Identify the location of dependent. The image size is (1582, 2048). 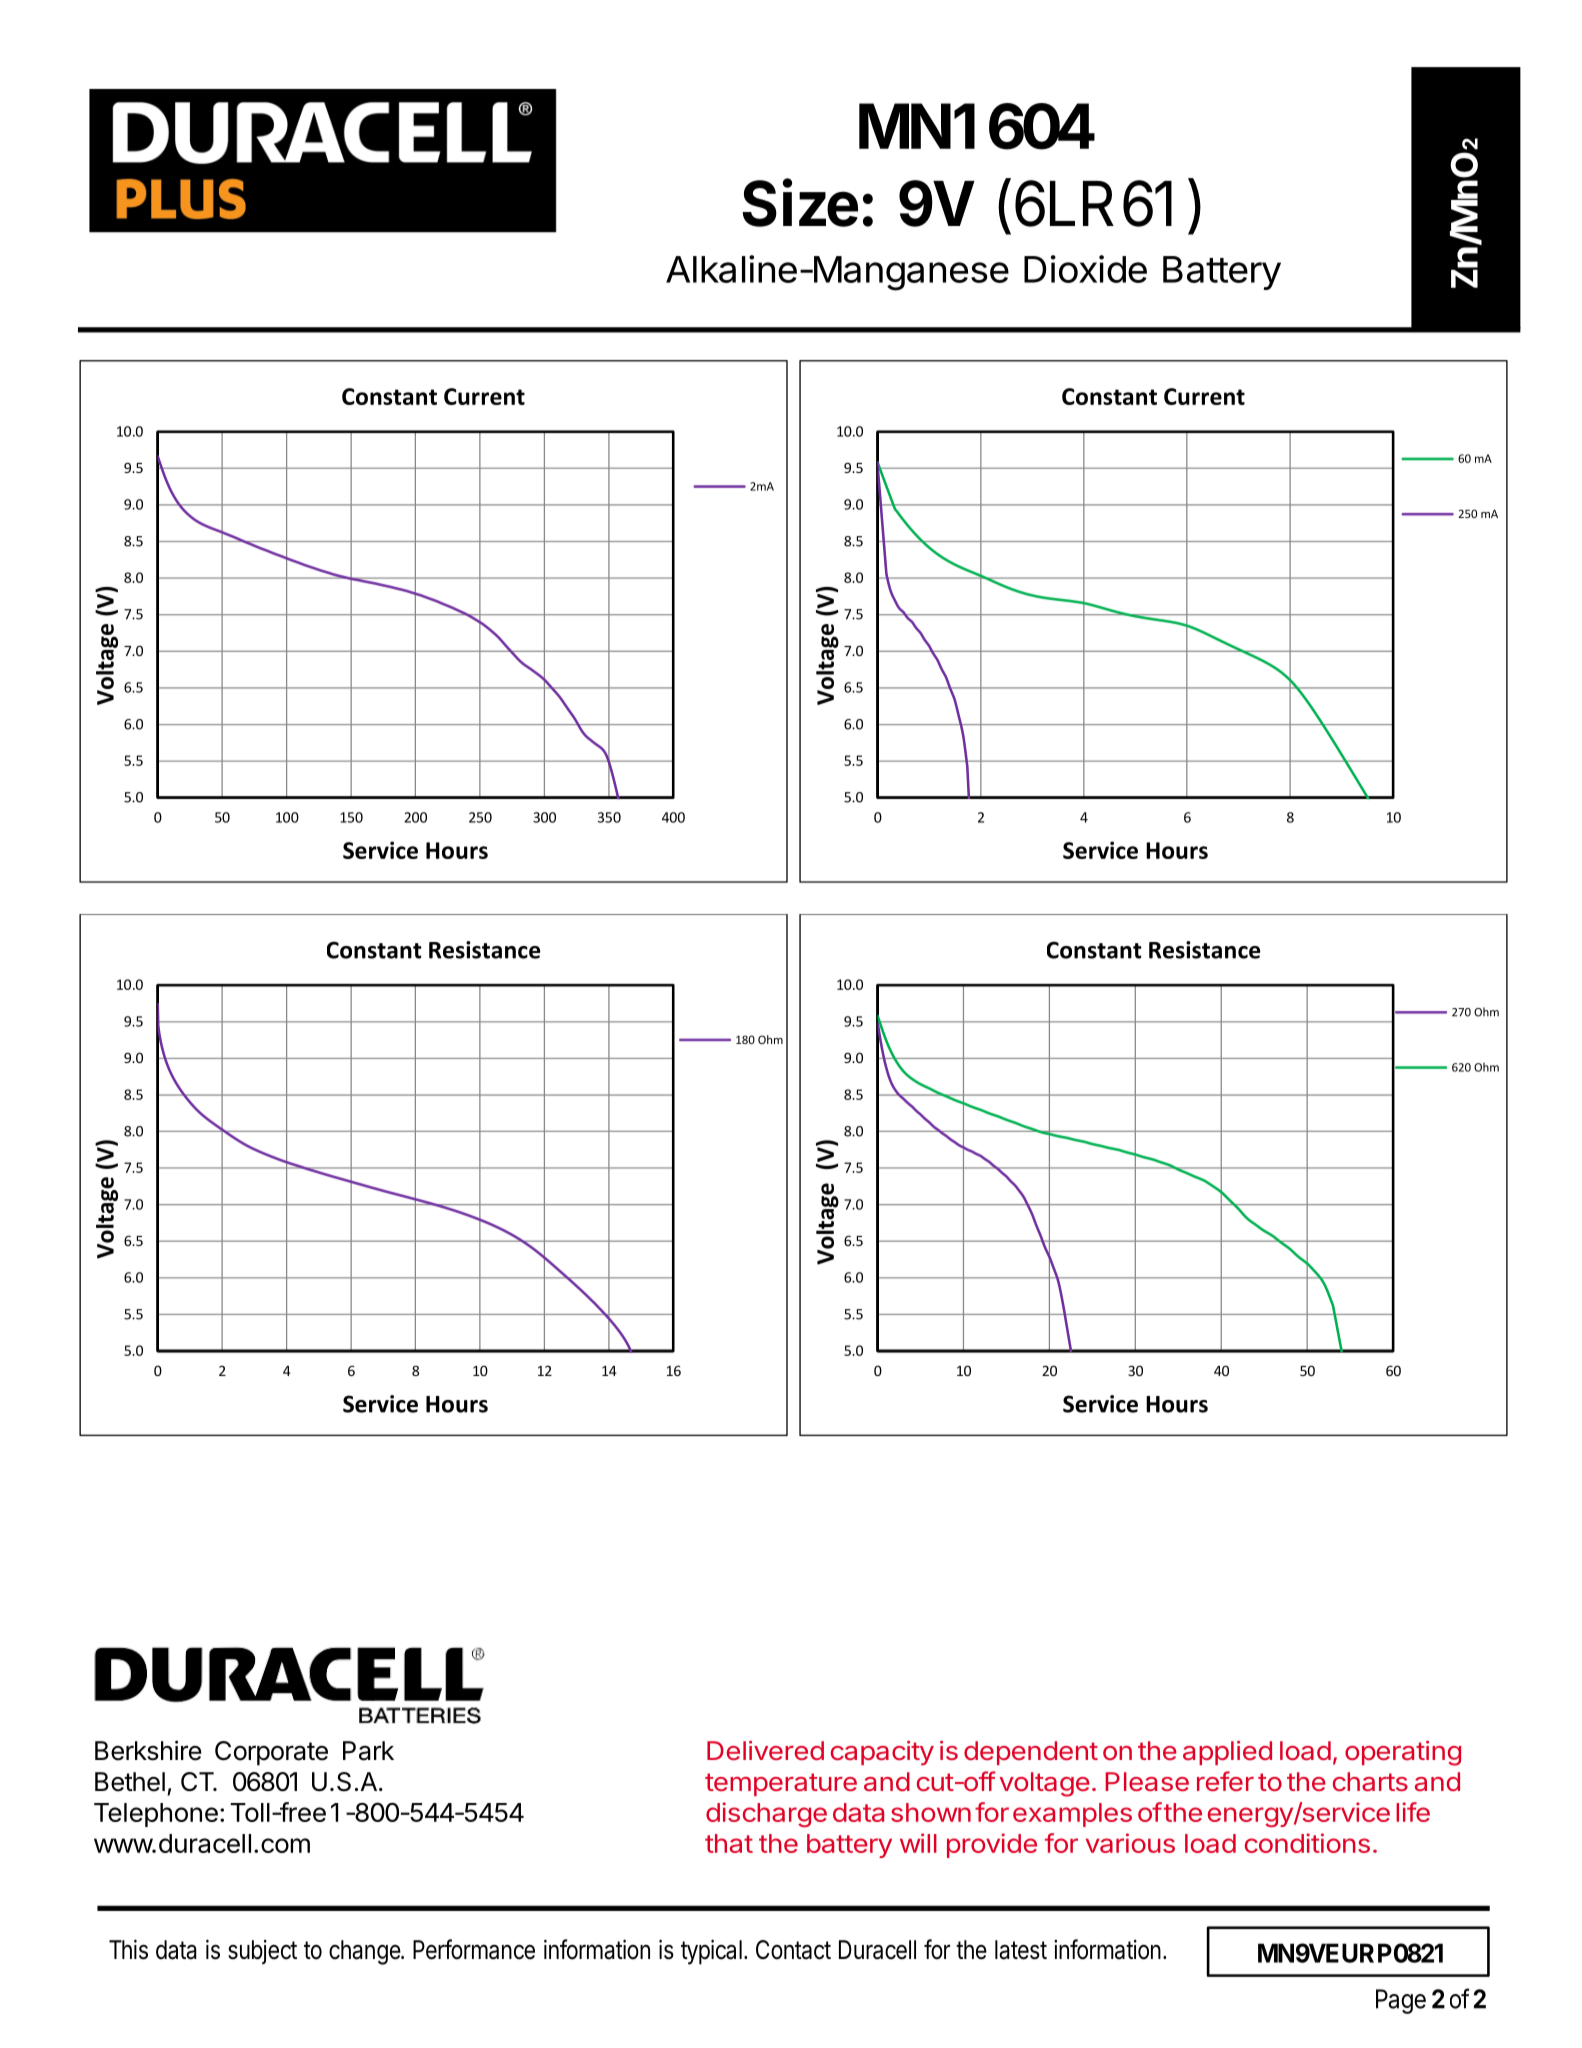
(1031, 1753).
